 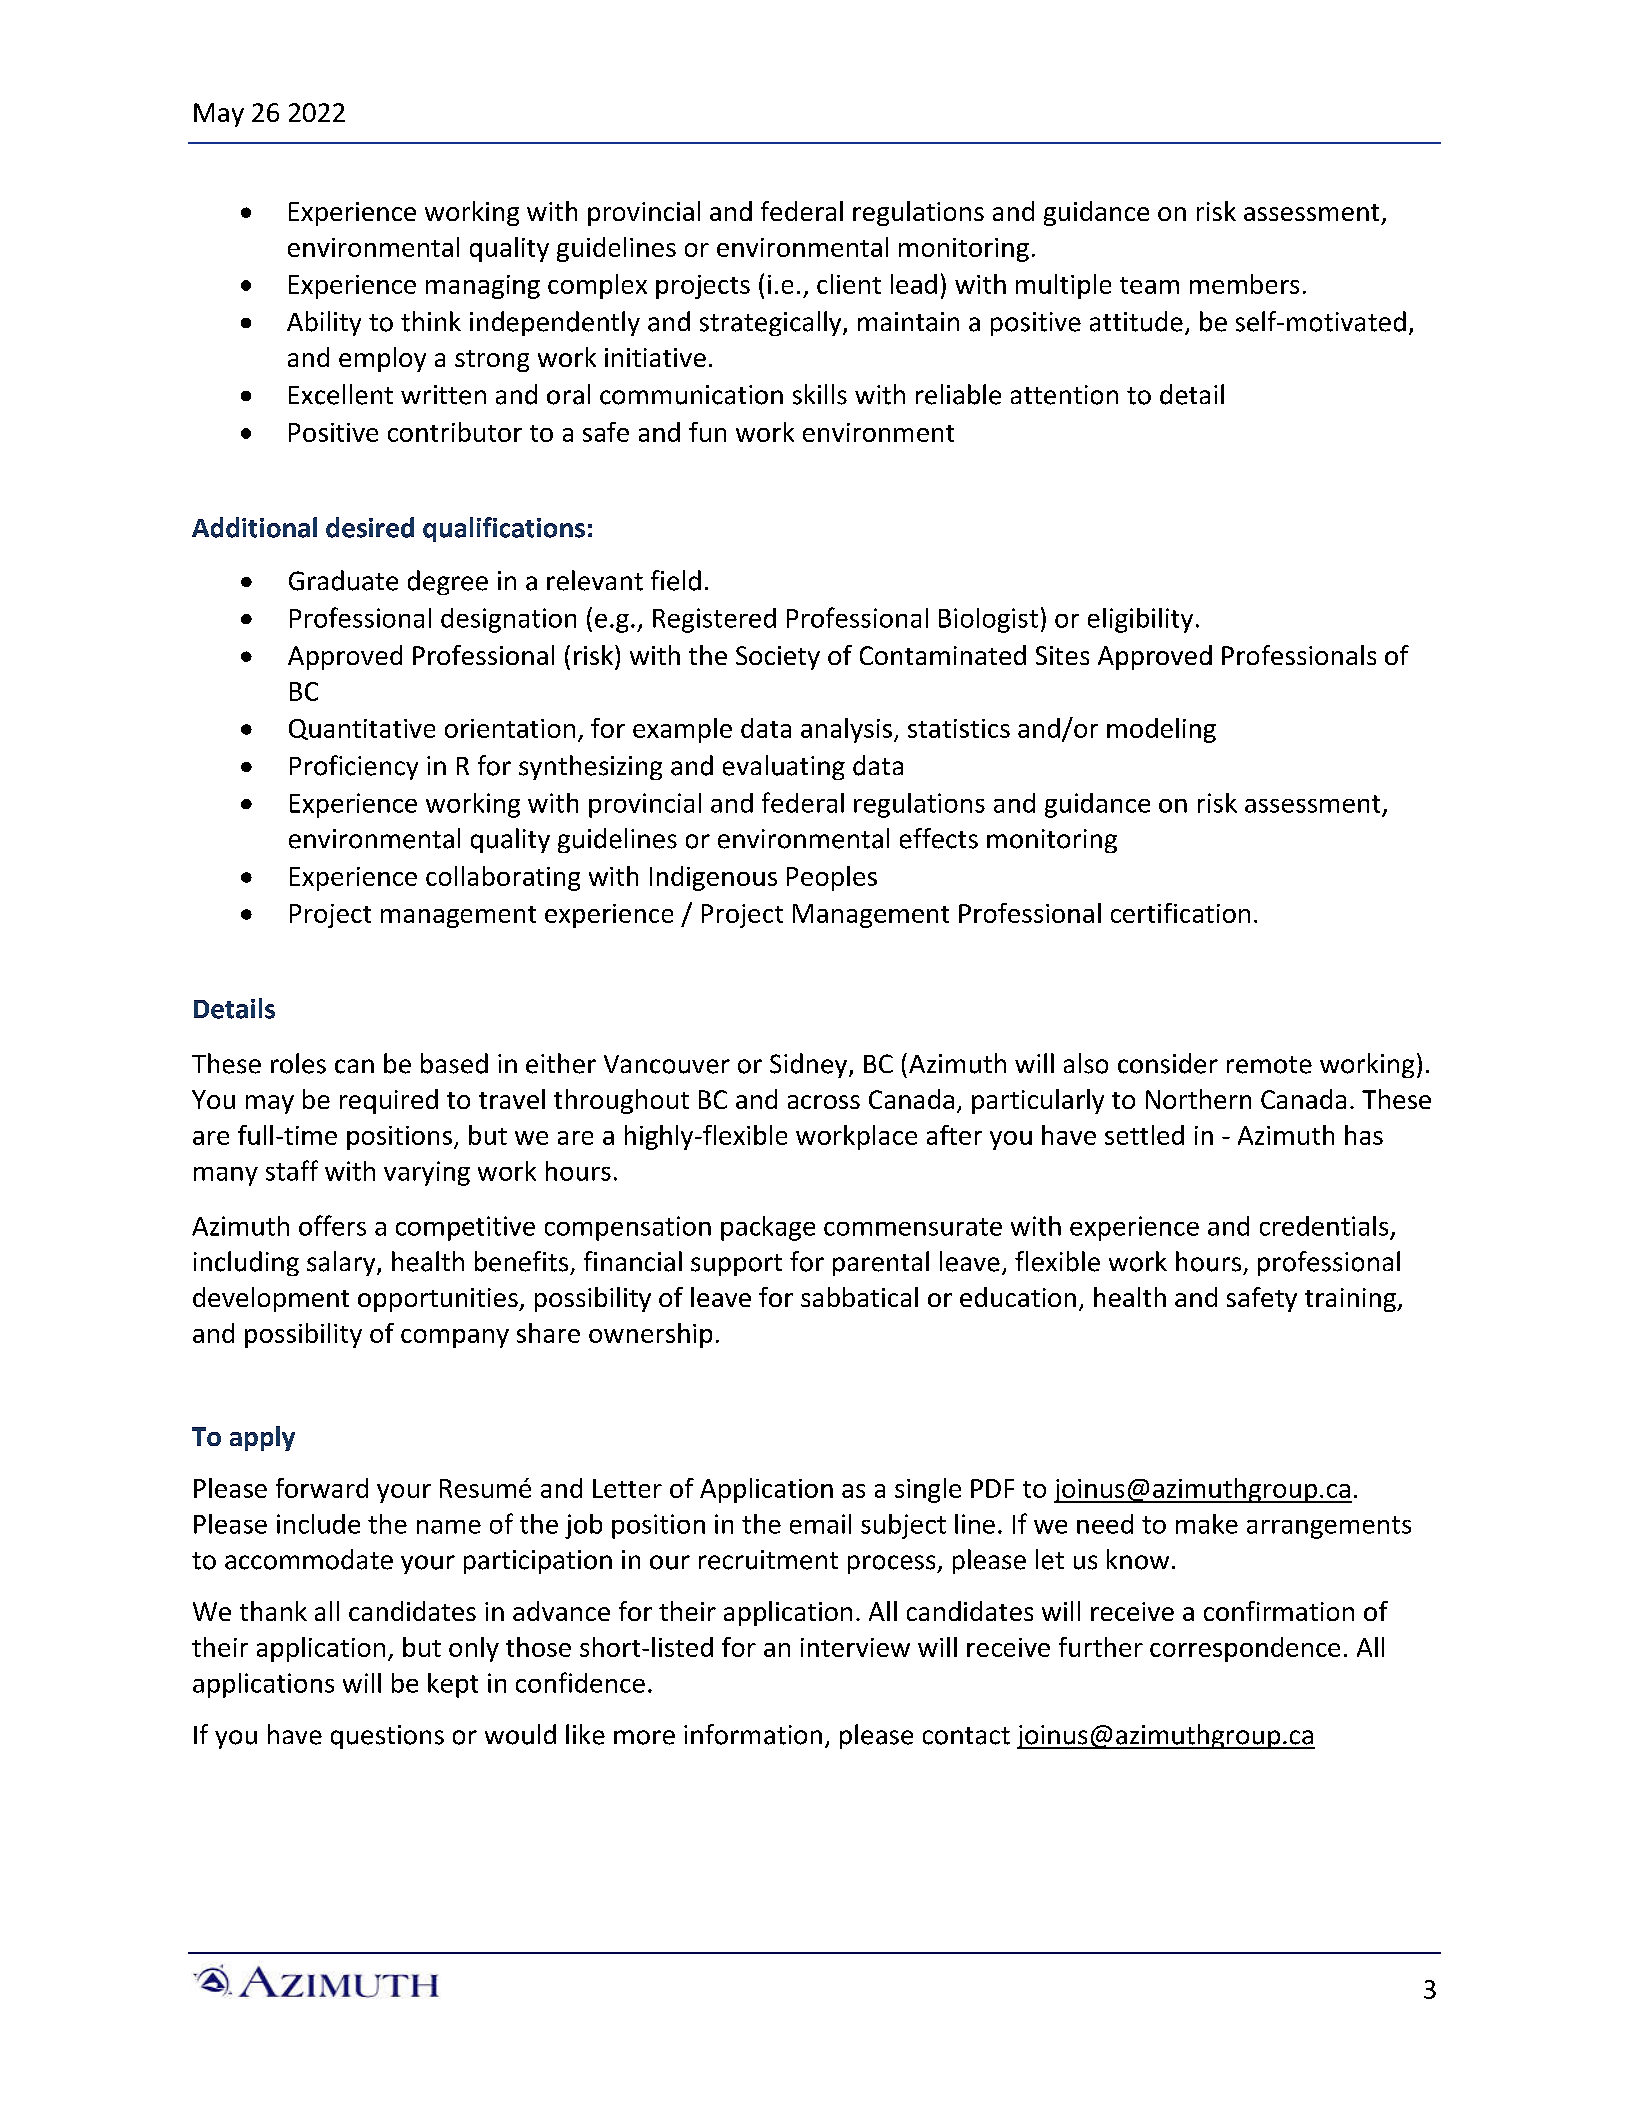 I want to click on Ability, so click(x=324, y=323).
